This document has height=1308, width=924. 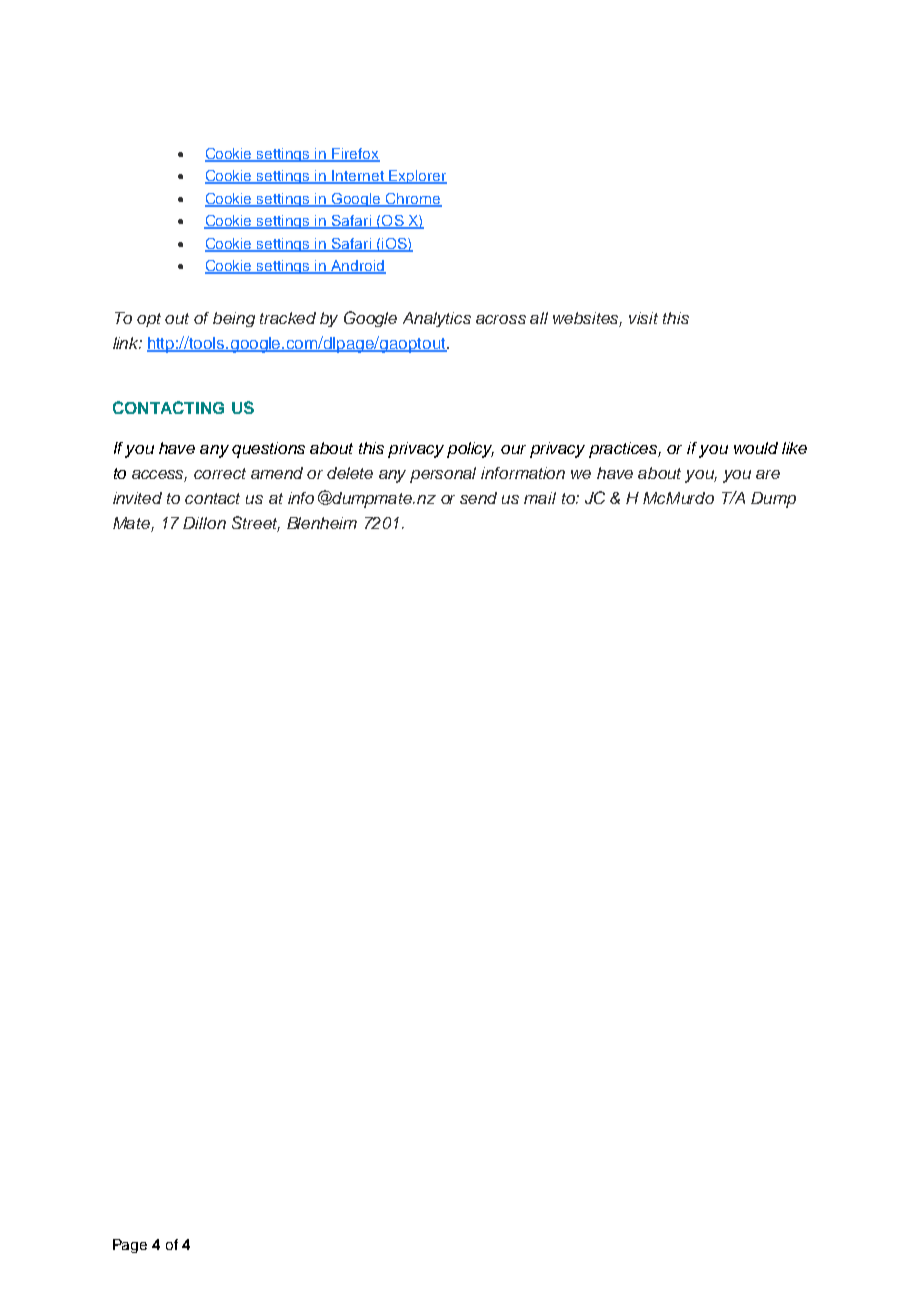 I want to click on Explorer, so click(x=417, y=177).
